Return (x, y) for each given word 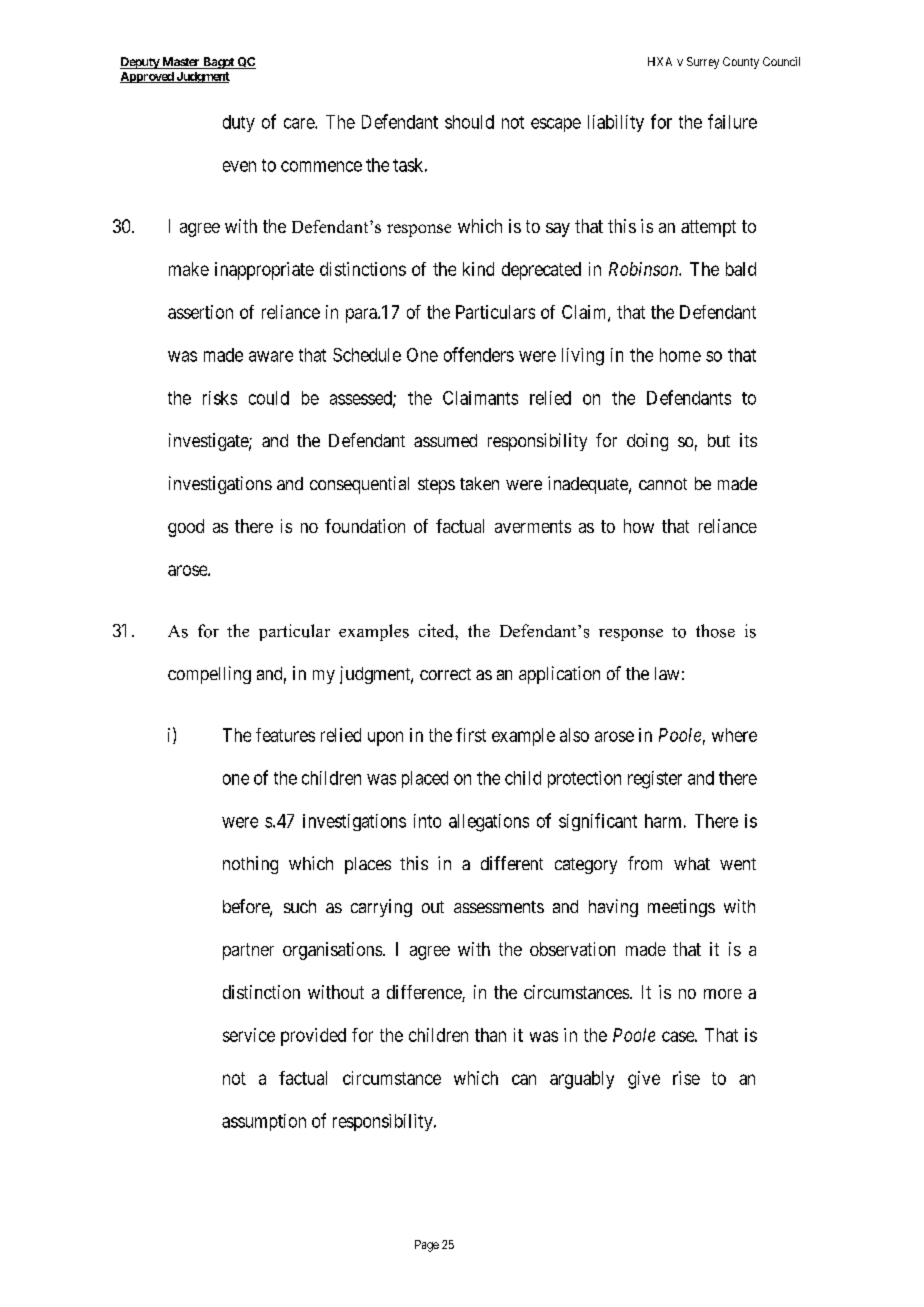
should (469, 122)
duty (239, 123)
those (715, 631)
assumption (264, 1122)
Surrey (703, 63)
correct (445, 674)
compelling (209, 675)
